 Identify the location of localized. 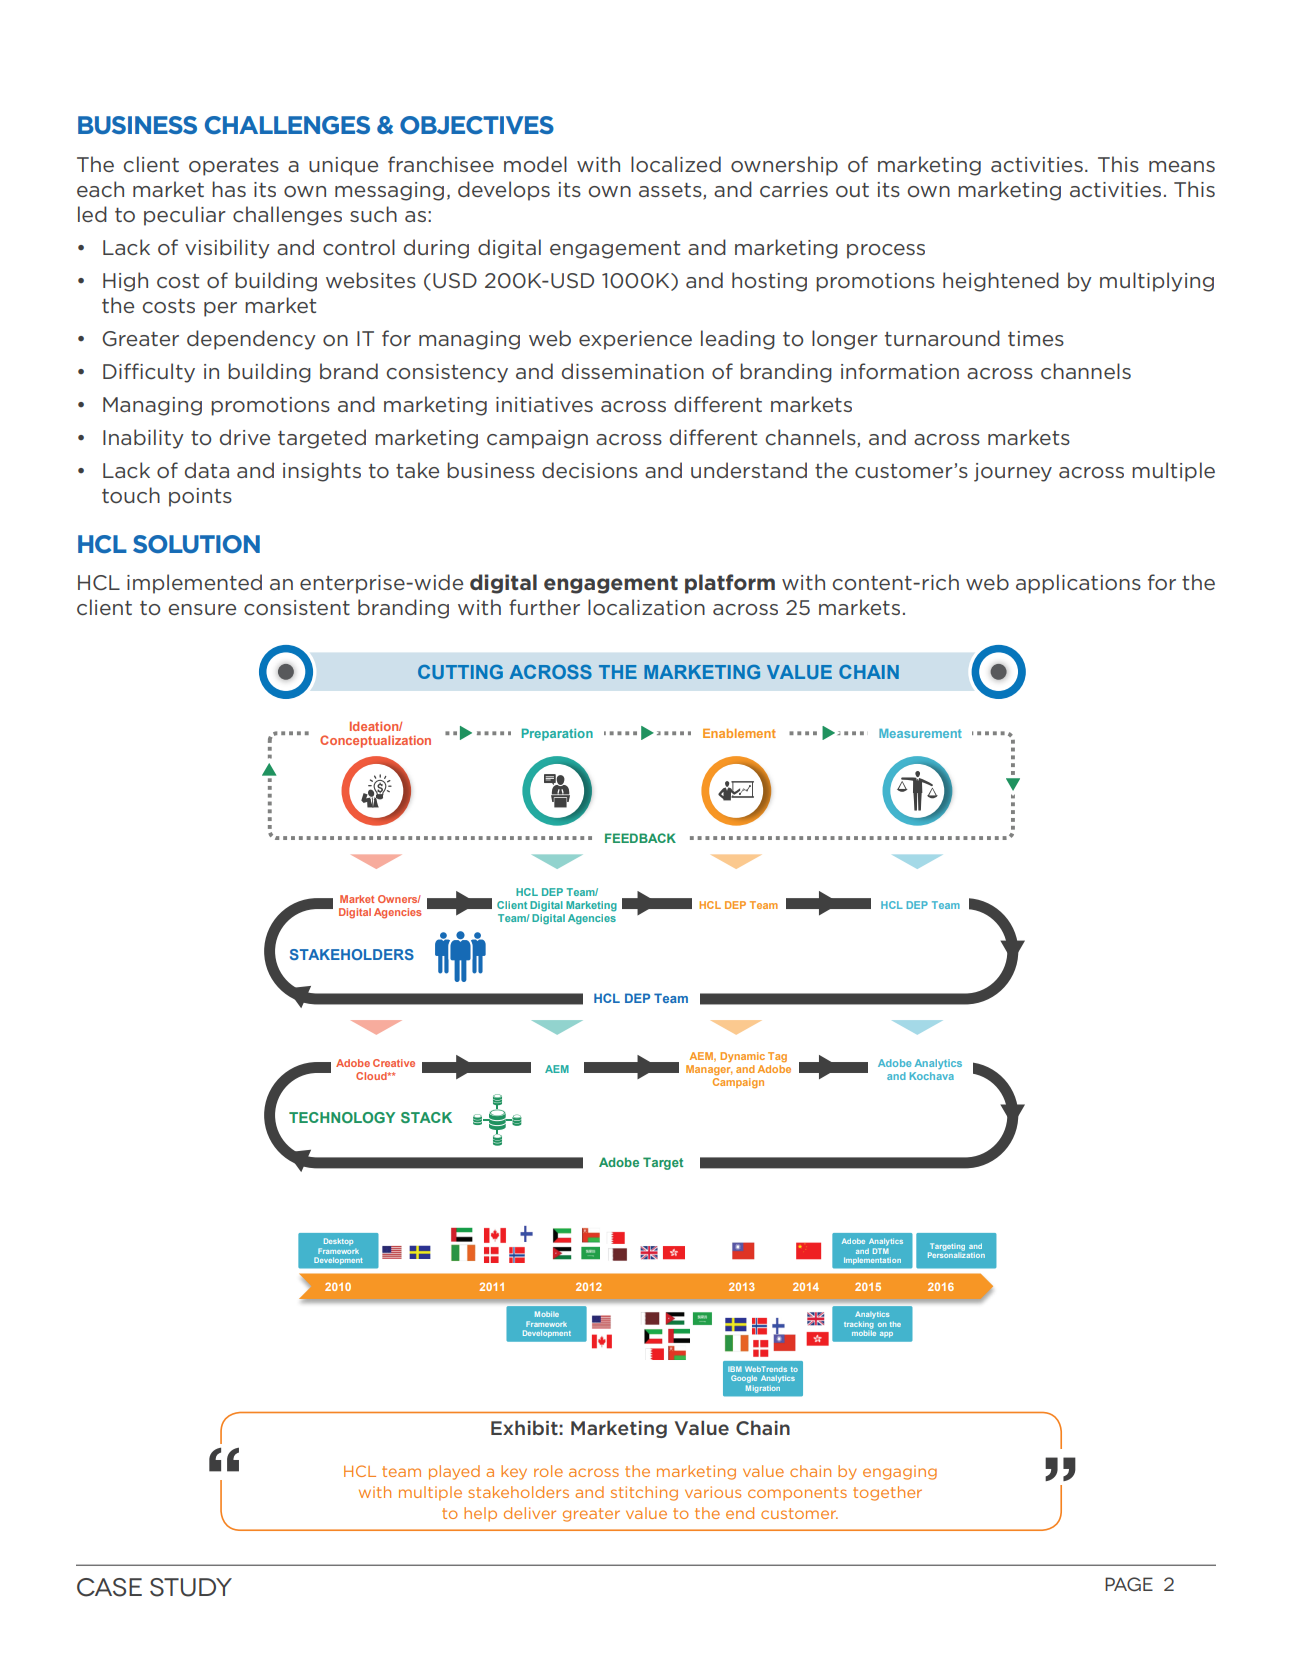
(676, 164).
